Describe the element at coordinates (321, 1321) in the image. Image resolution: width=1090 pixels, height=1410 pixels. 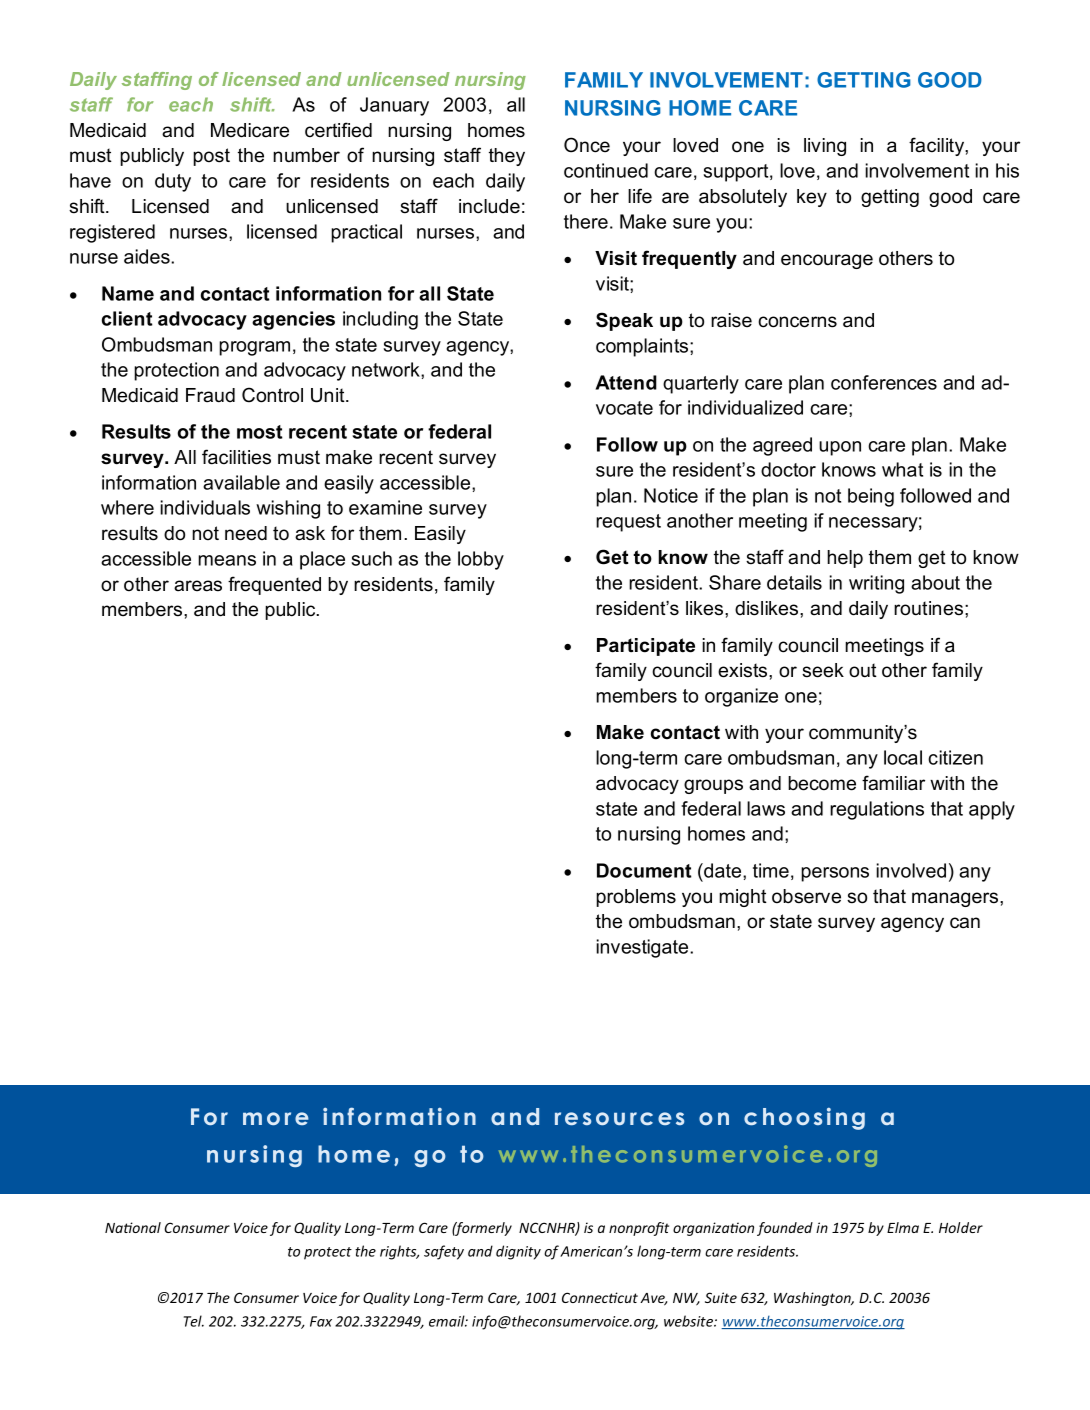
I see `Fax` at that location.
